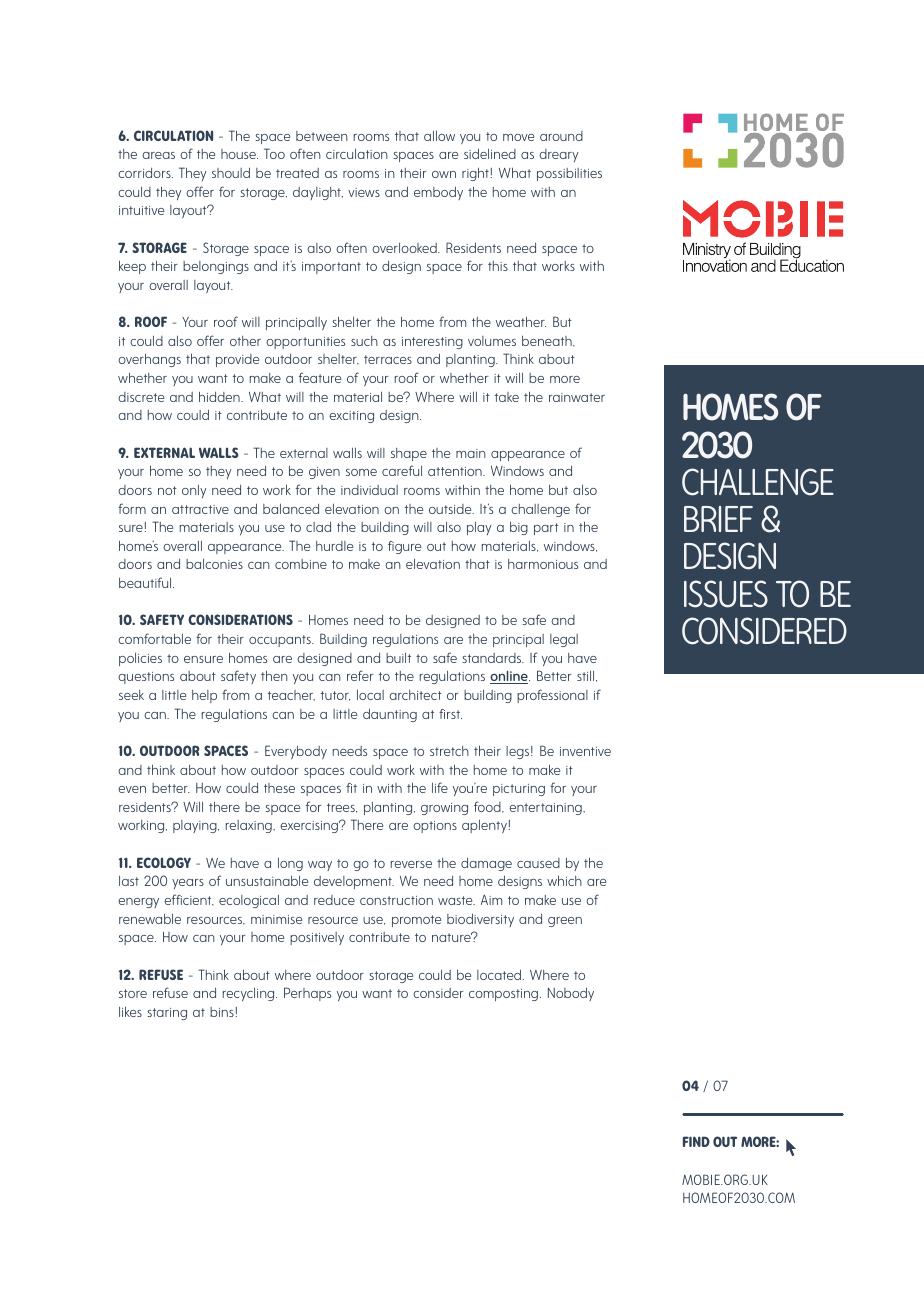 Image resolution: width=924 pixels, height=1308 pixels. Describe the element at coordinates (222, 1012) in the screenshot. I see `bins` at that location.
